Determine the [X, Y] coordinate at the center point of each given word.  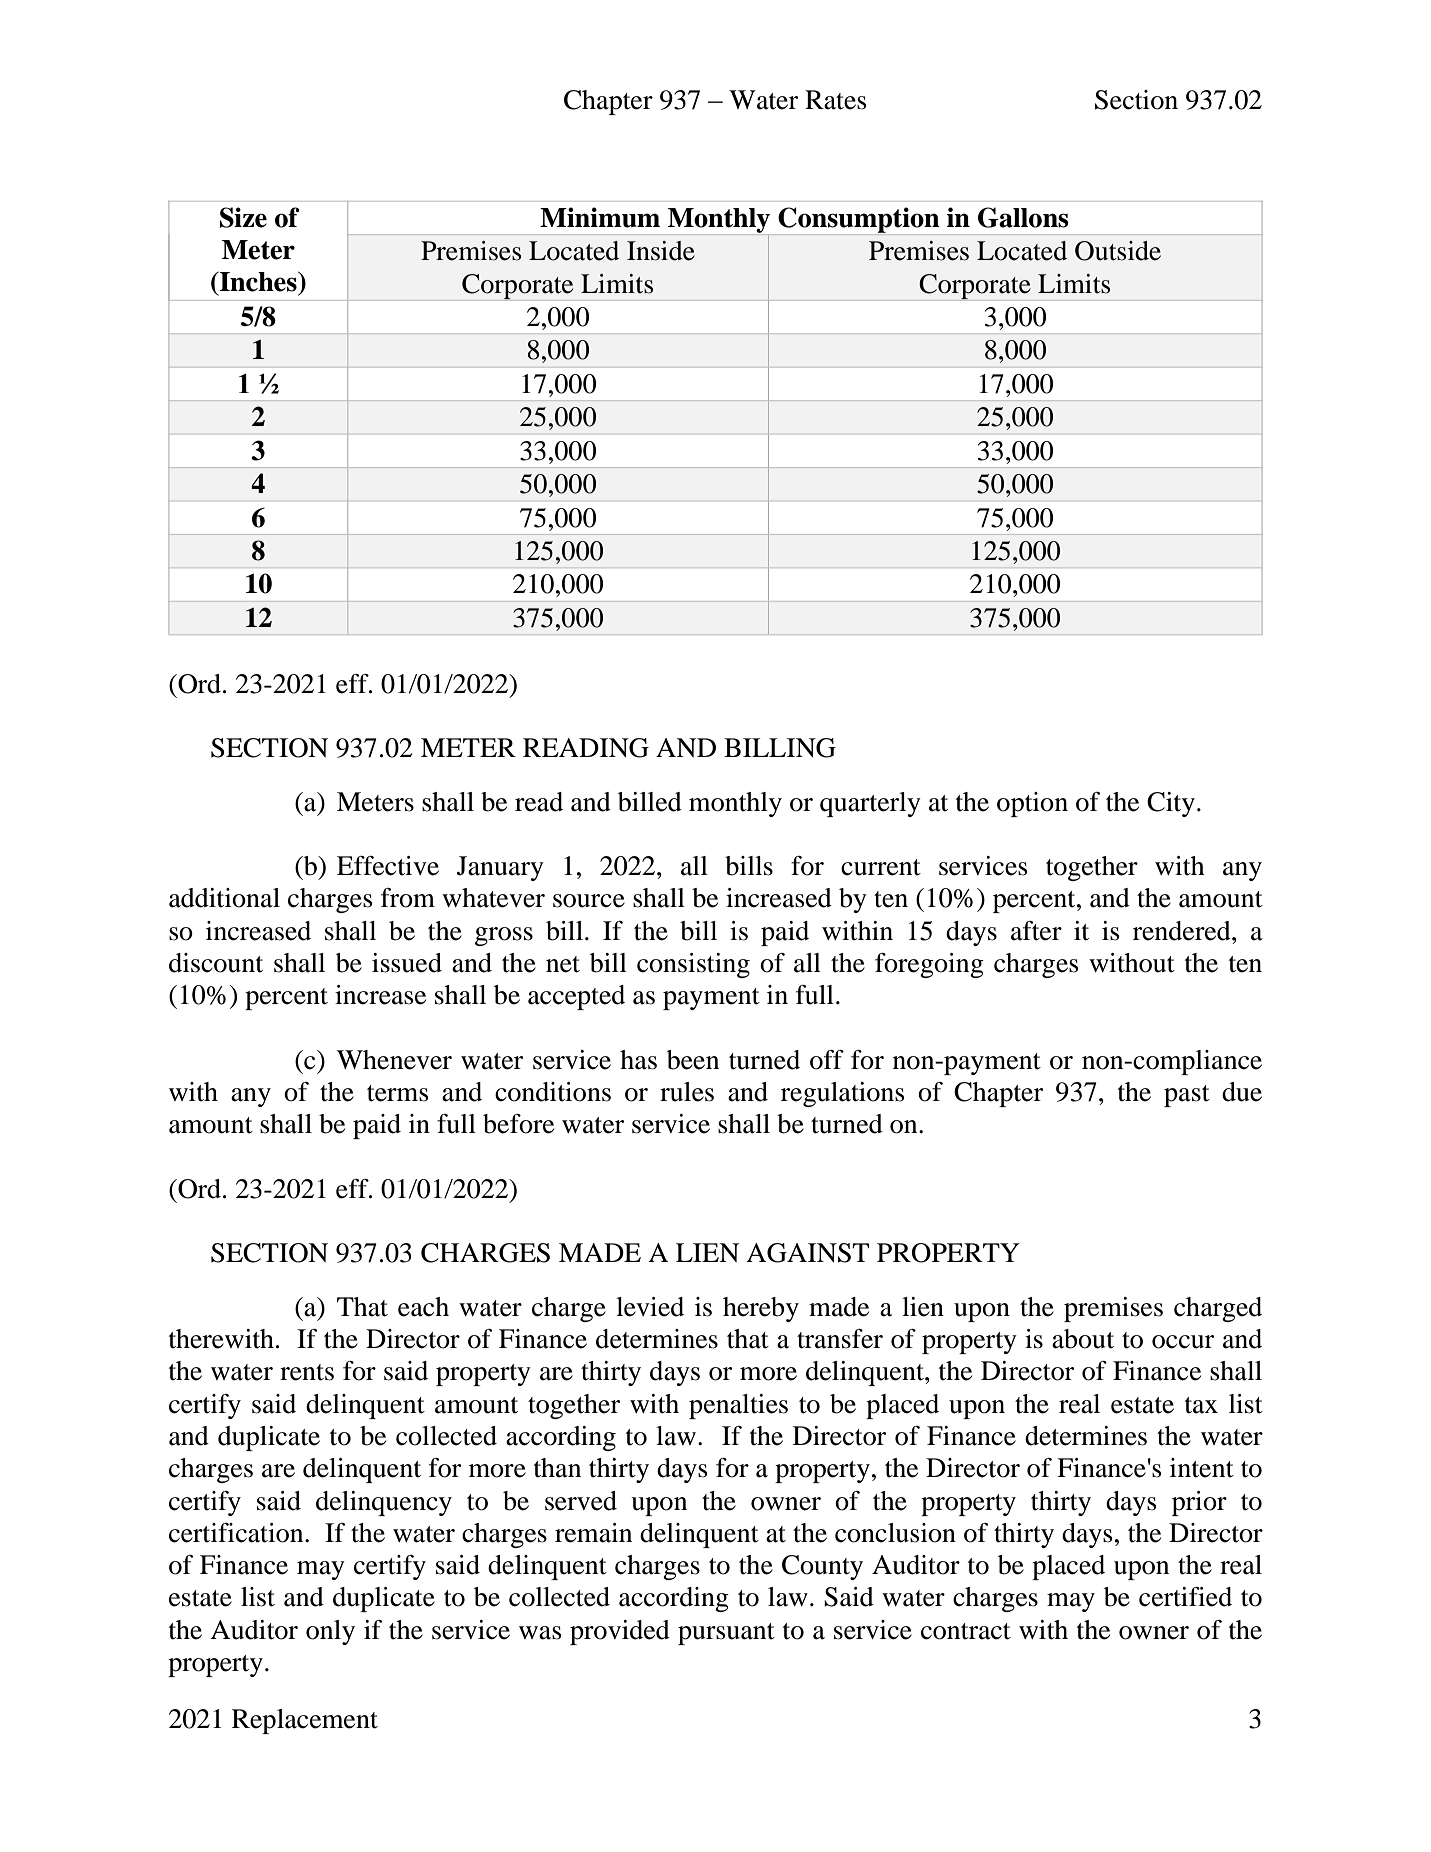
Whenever [394, 1060]
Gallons [1023, 217]
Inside [661, 251]
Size [243, 217]
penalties [738, 1406]
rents [307, 1372]
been [693, 1060]
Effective [388, 866]
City [1171, 804]
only [330, 1632]
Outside [1118, 251]
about [1083, 1339]
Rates [836, 100]
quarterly [870, 804]
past [1187, 1096]
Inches [258, 281]
